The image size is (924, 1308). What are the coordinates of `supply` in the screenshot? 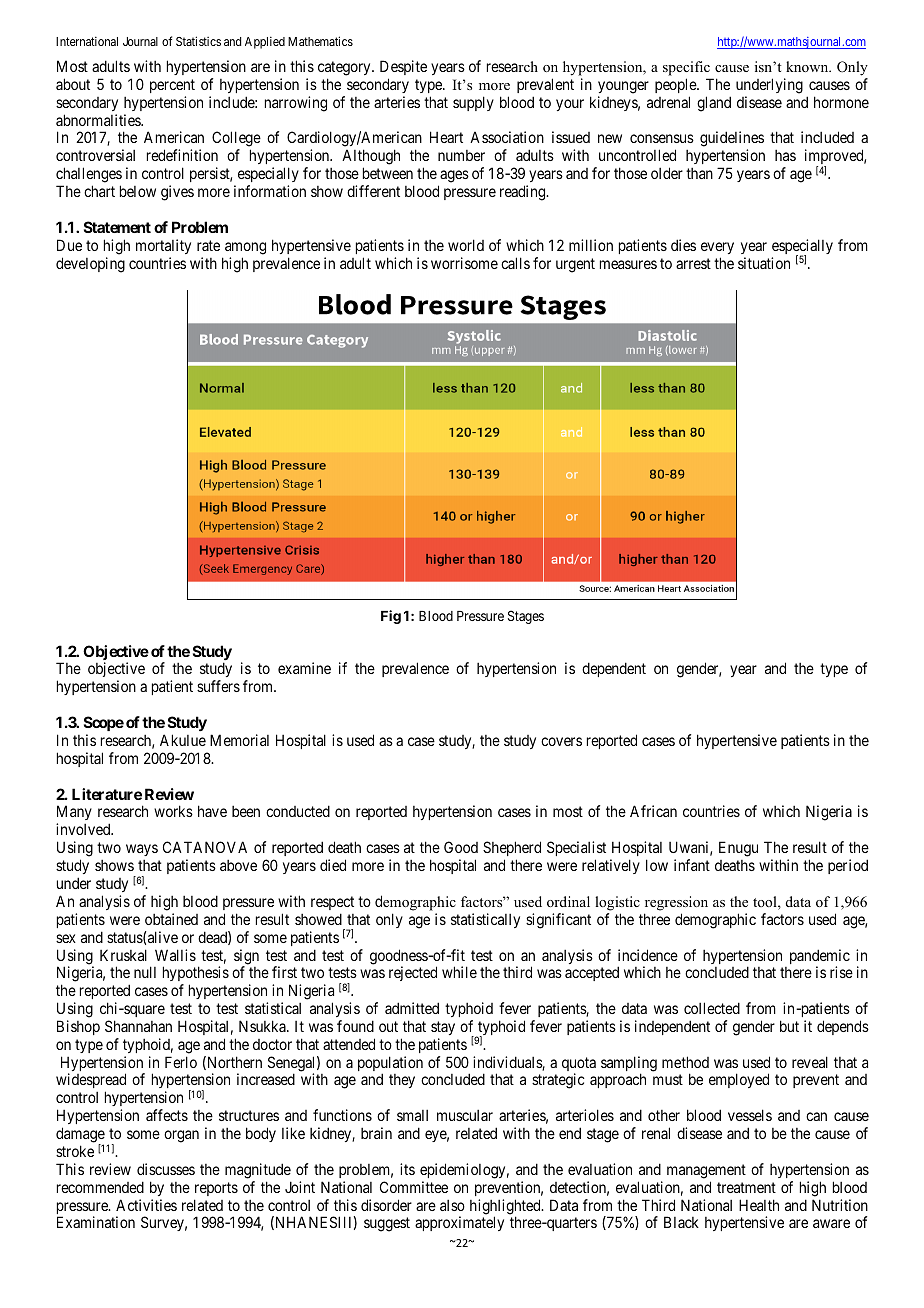 It's located at (473, 103).
